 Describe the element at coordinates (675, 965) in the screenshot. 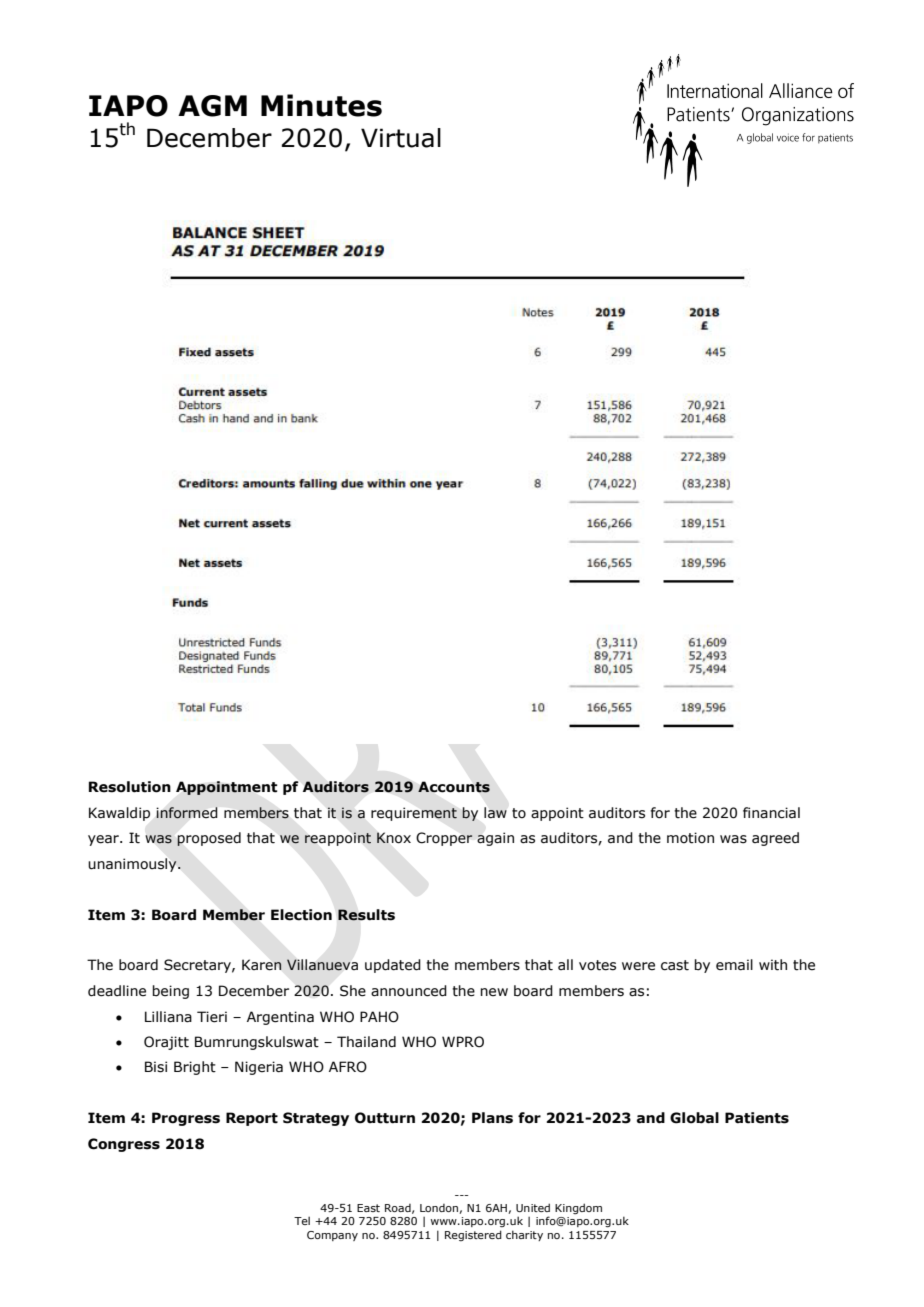

I see `cast` at that location.
